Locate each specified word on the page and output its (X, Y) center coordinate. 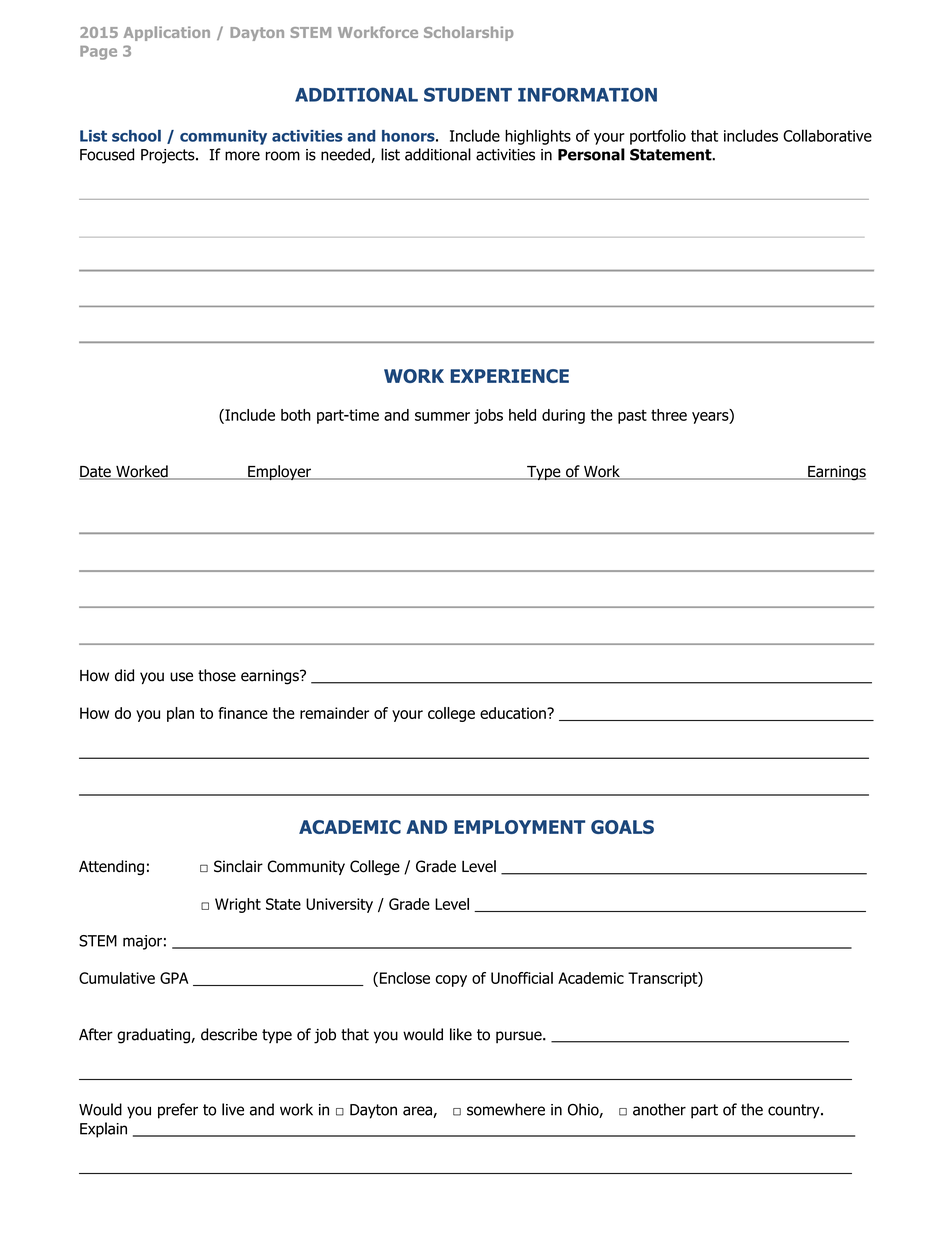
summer (442, 416)
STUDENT (468, 94)
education (514, 713)
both (296, 415)
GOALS (622, 827)
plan (180, 714)
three (669, 415)
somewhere (506, 1109)
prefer (178, 1111)
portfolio (658, 137)
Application (167, 33)
